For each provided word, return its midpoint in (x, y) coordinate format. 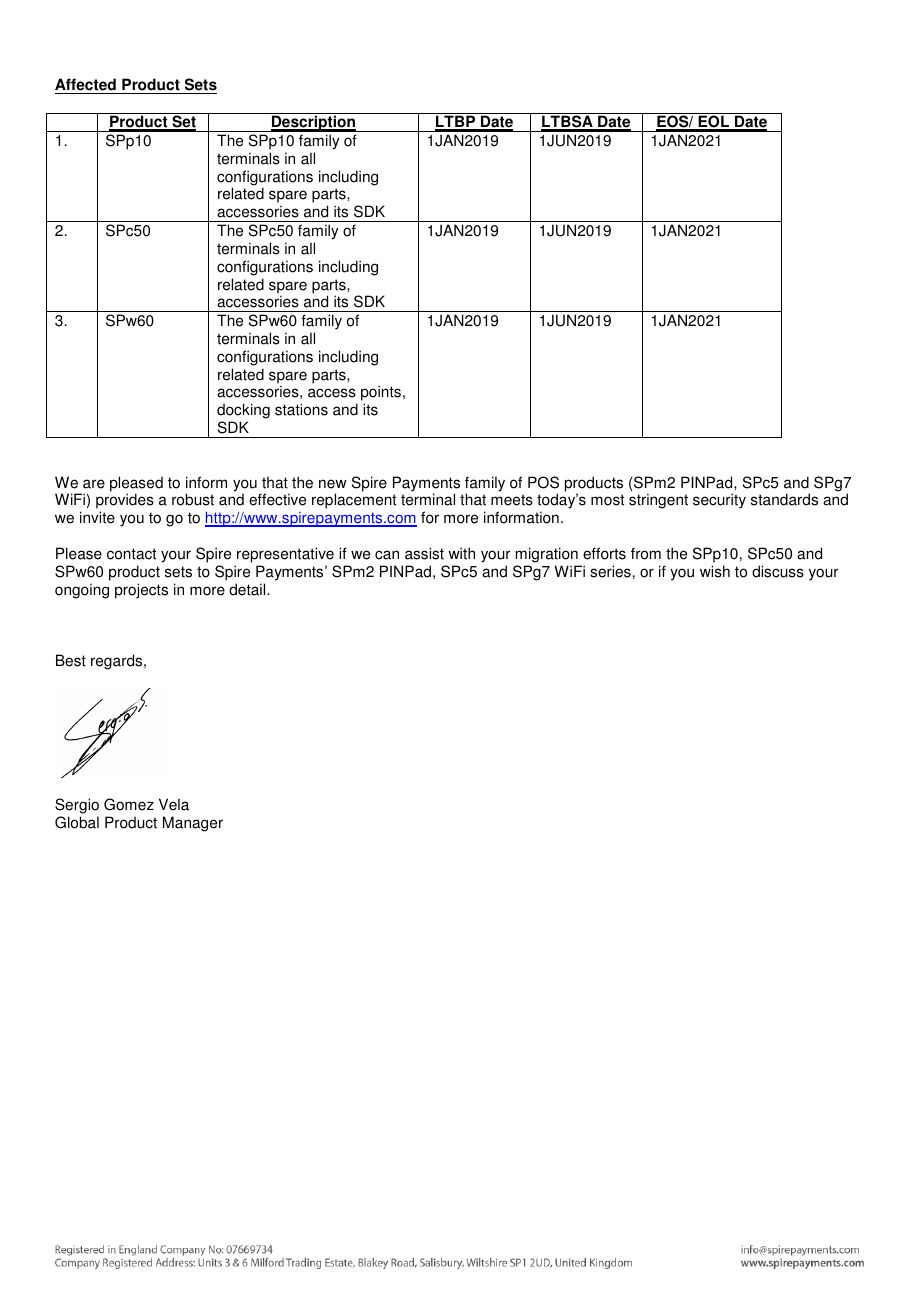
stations (301, 409)
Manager (193, 824)
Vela (174, 804)
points (382, 394)
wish (715, 571)
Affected (86, 86)
